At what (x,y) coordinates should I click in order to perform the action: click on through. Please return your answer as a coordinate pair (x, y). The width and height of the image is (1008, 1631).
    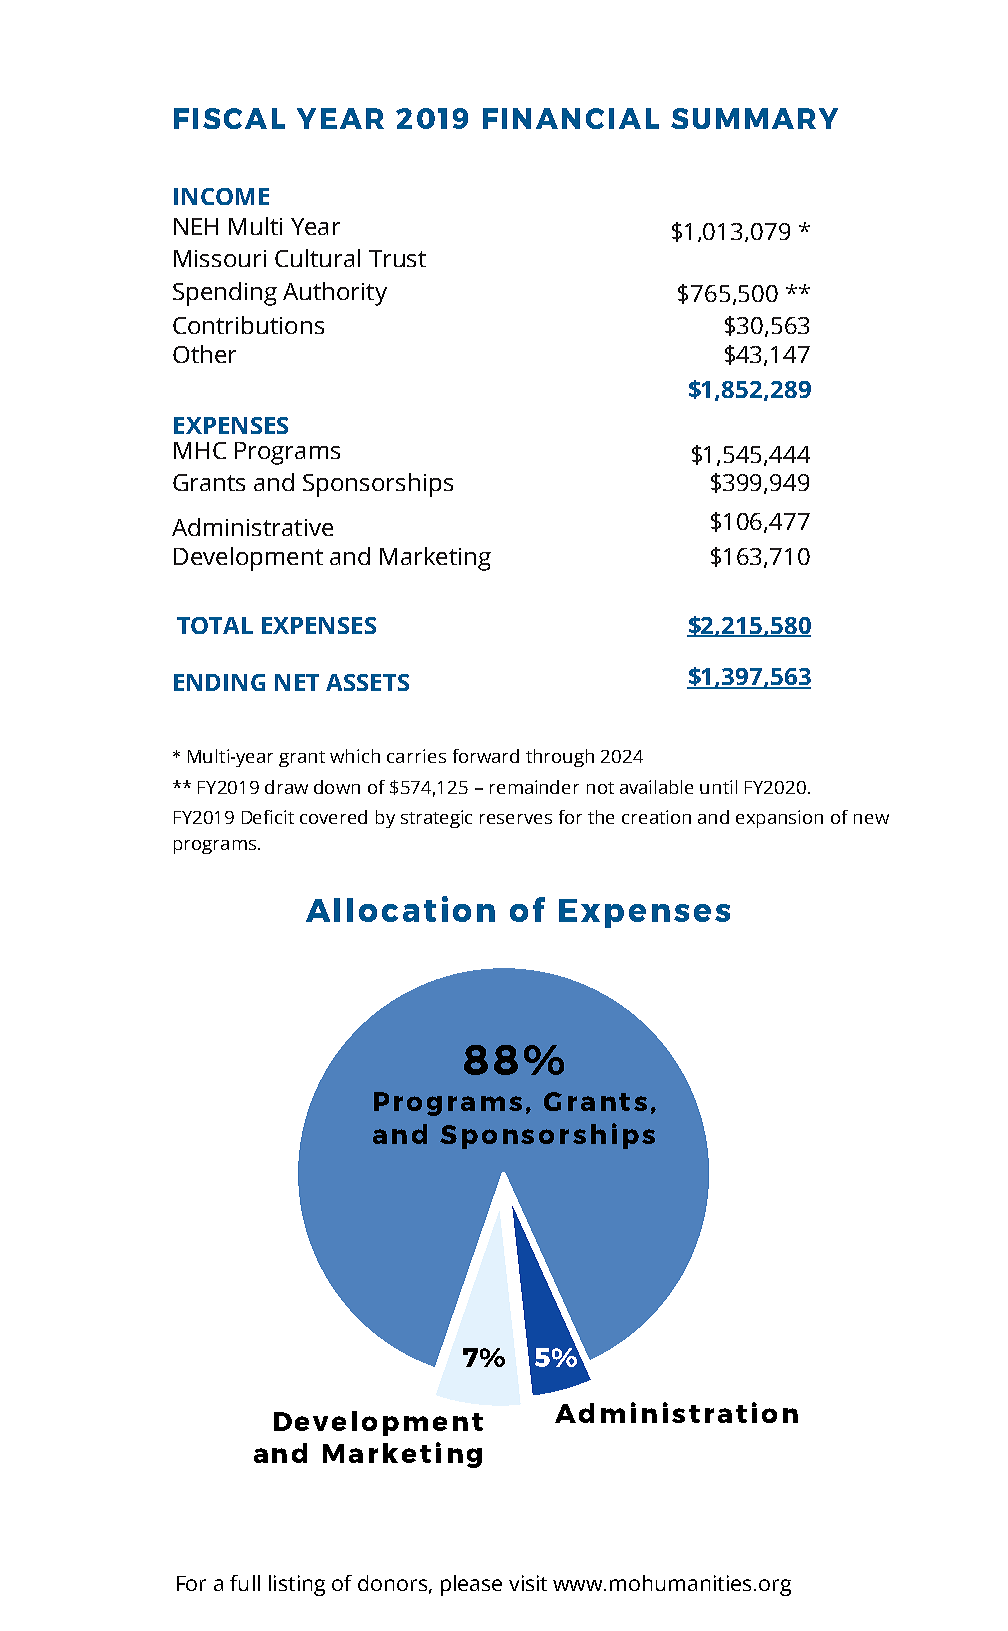
    Looking at the image, I should click on (560, 758).
